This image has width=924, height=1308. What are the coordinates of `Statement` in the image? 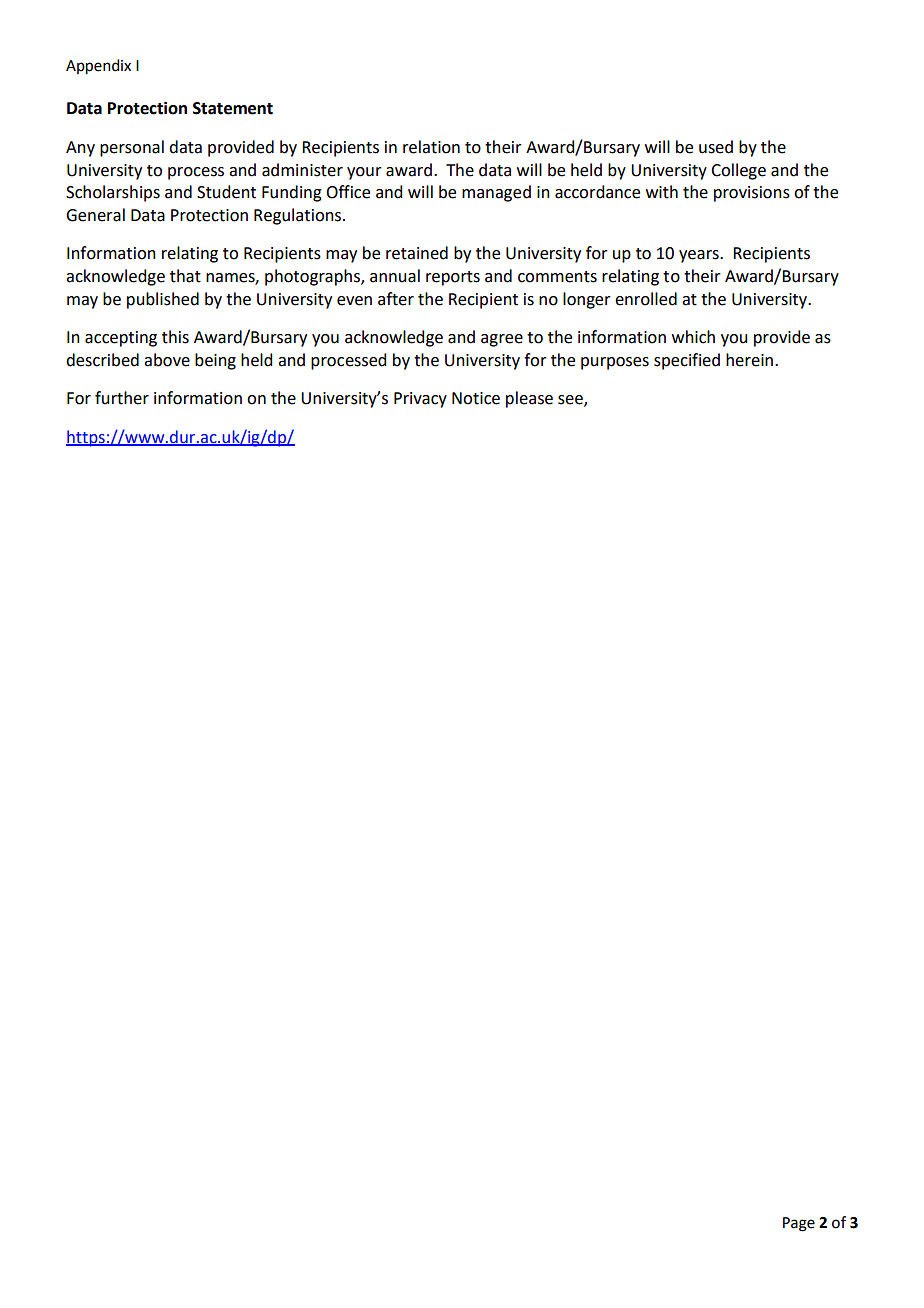 It's located at (233, 108).
